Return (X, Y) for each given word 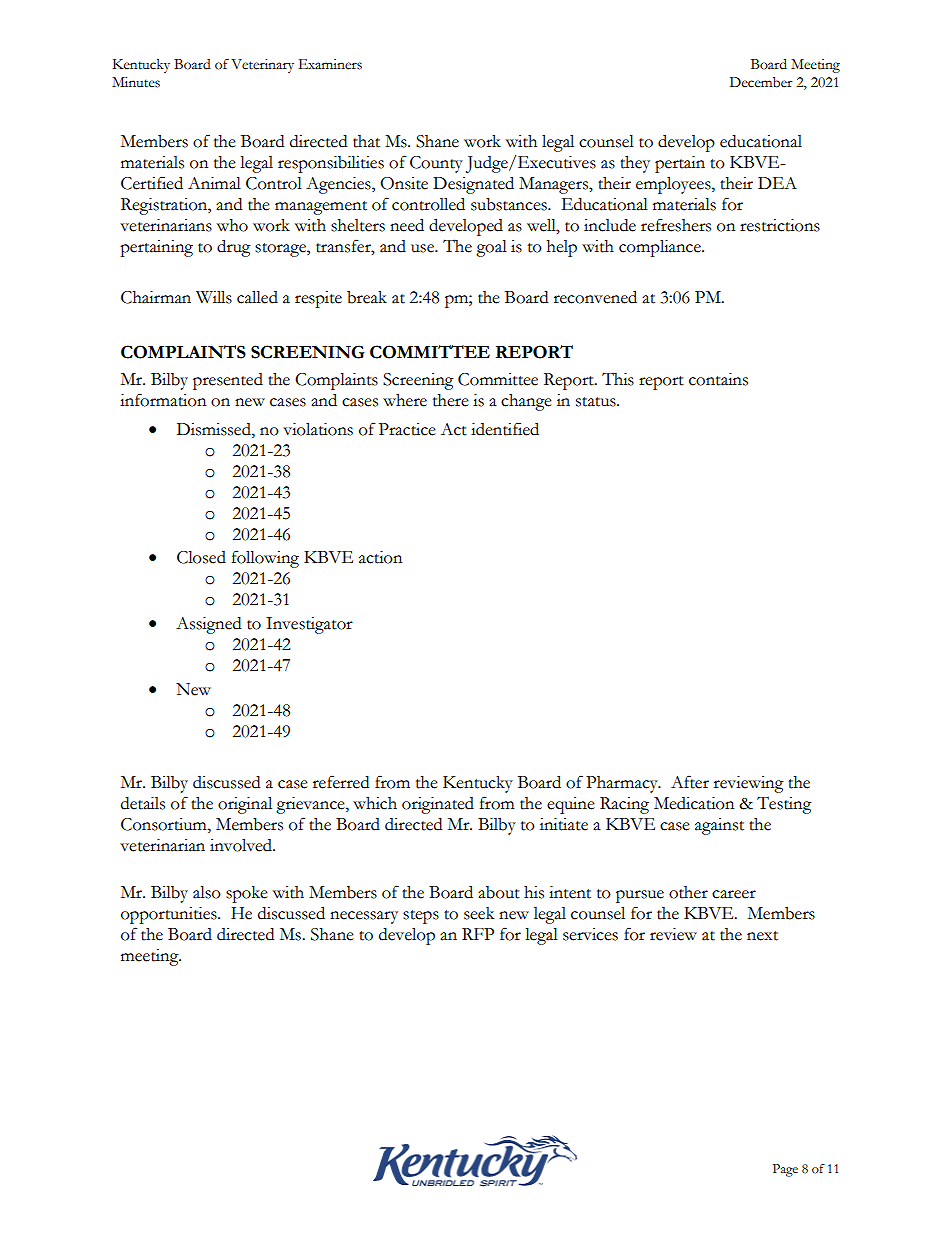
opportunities (170, 915)
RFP (478, 934)
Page (785, 1170)
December (761, 82)
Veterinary (262, 66)
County (436, 164)
